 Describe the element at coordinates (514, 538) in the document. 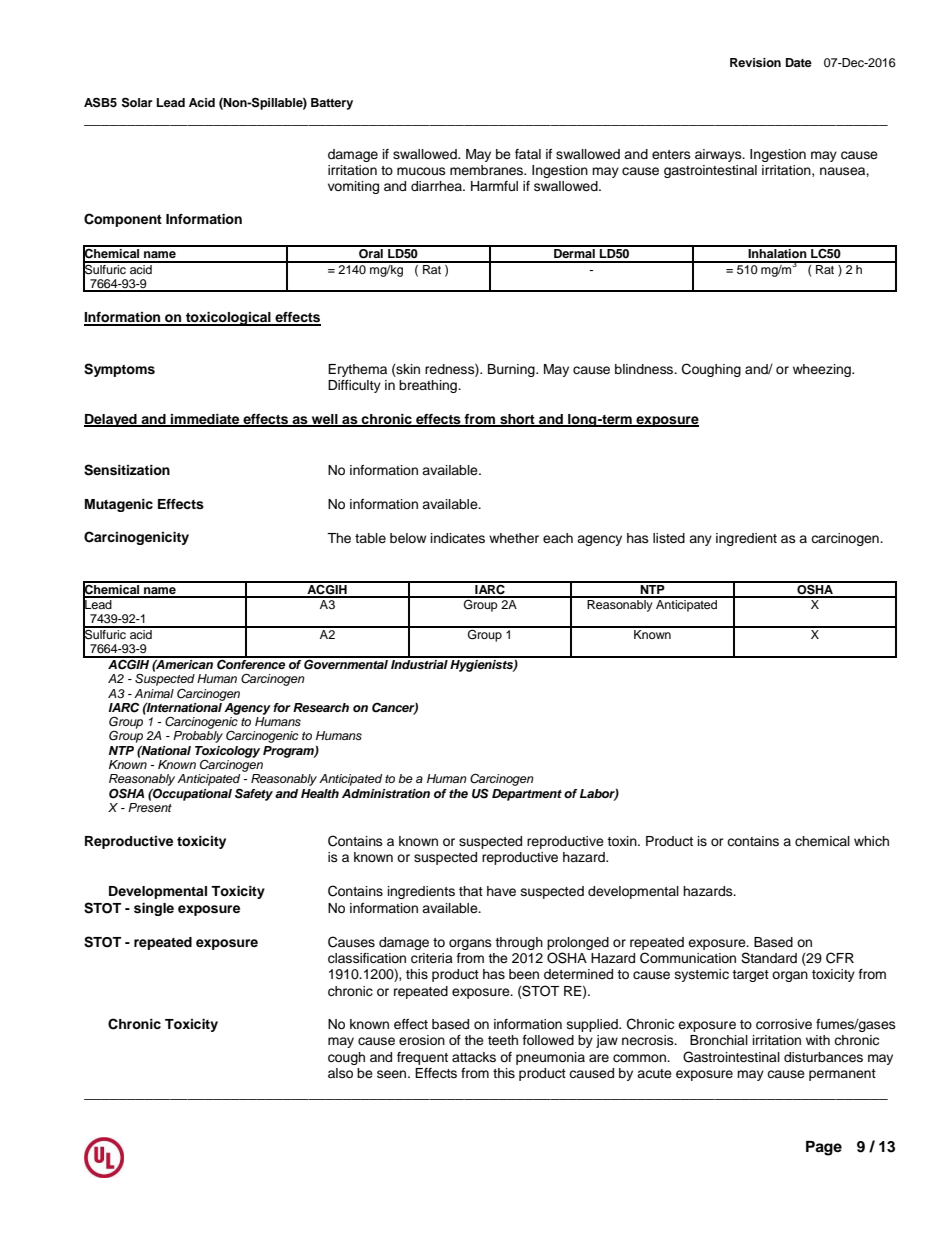

I see `whether` at that location.
